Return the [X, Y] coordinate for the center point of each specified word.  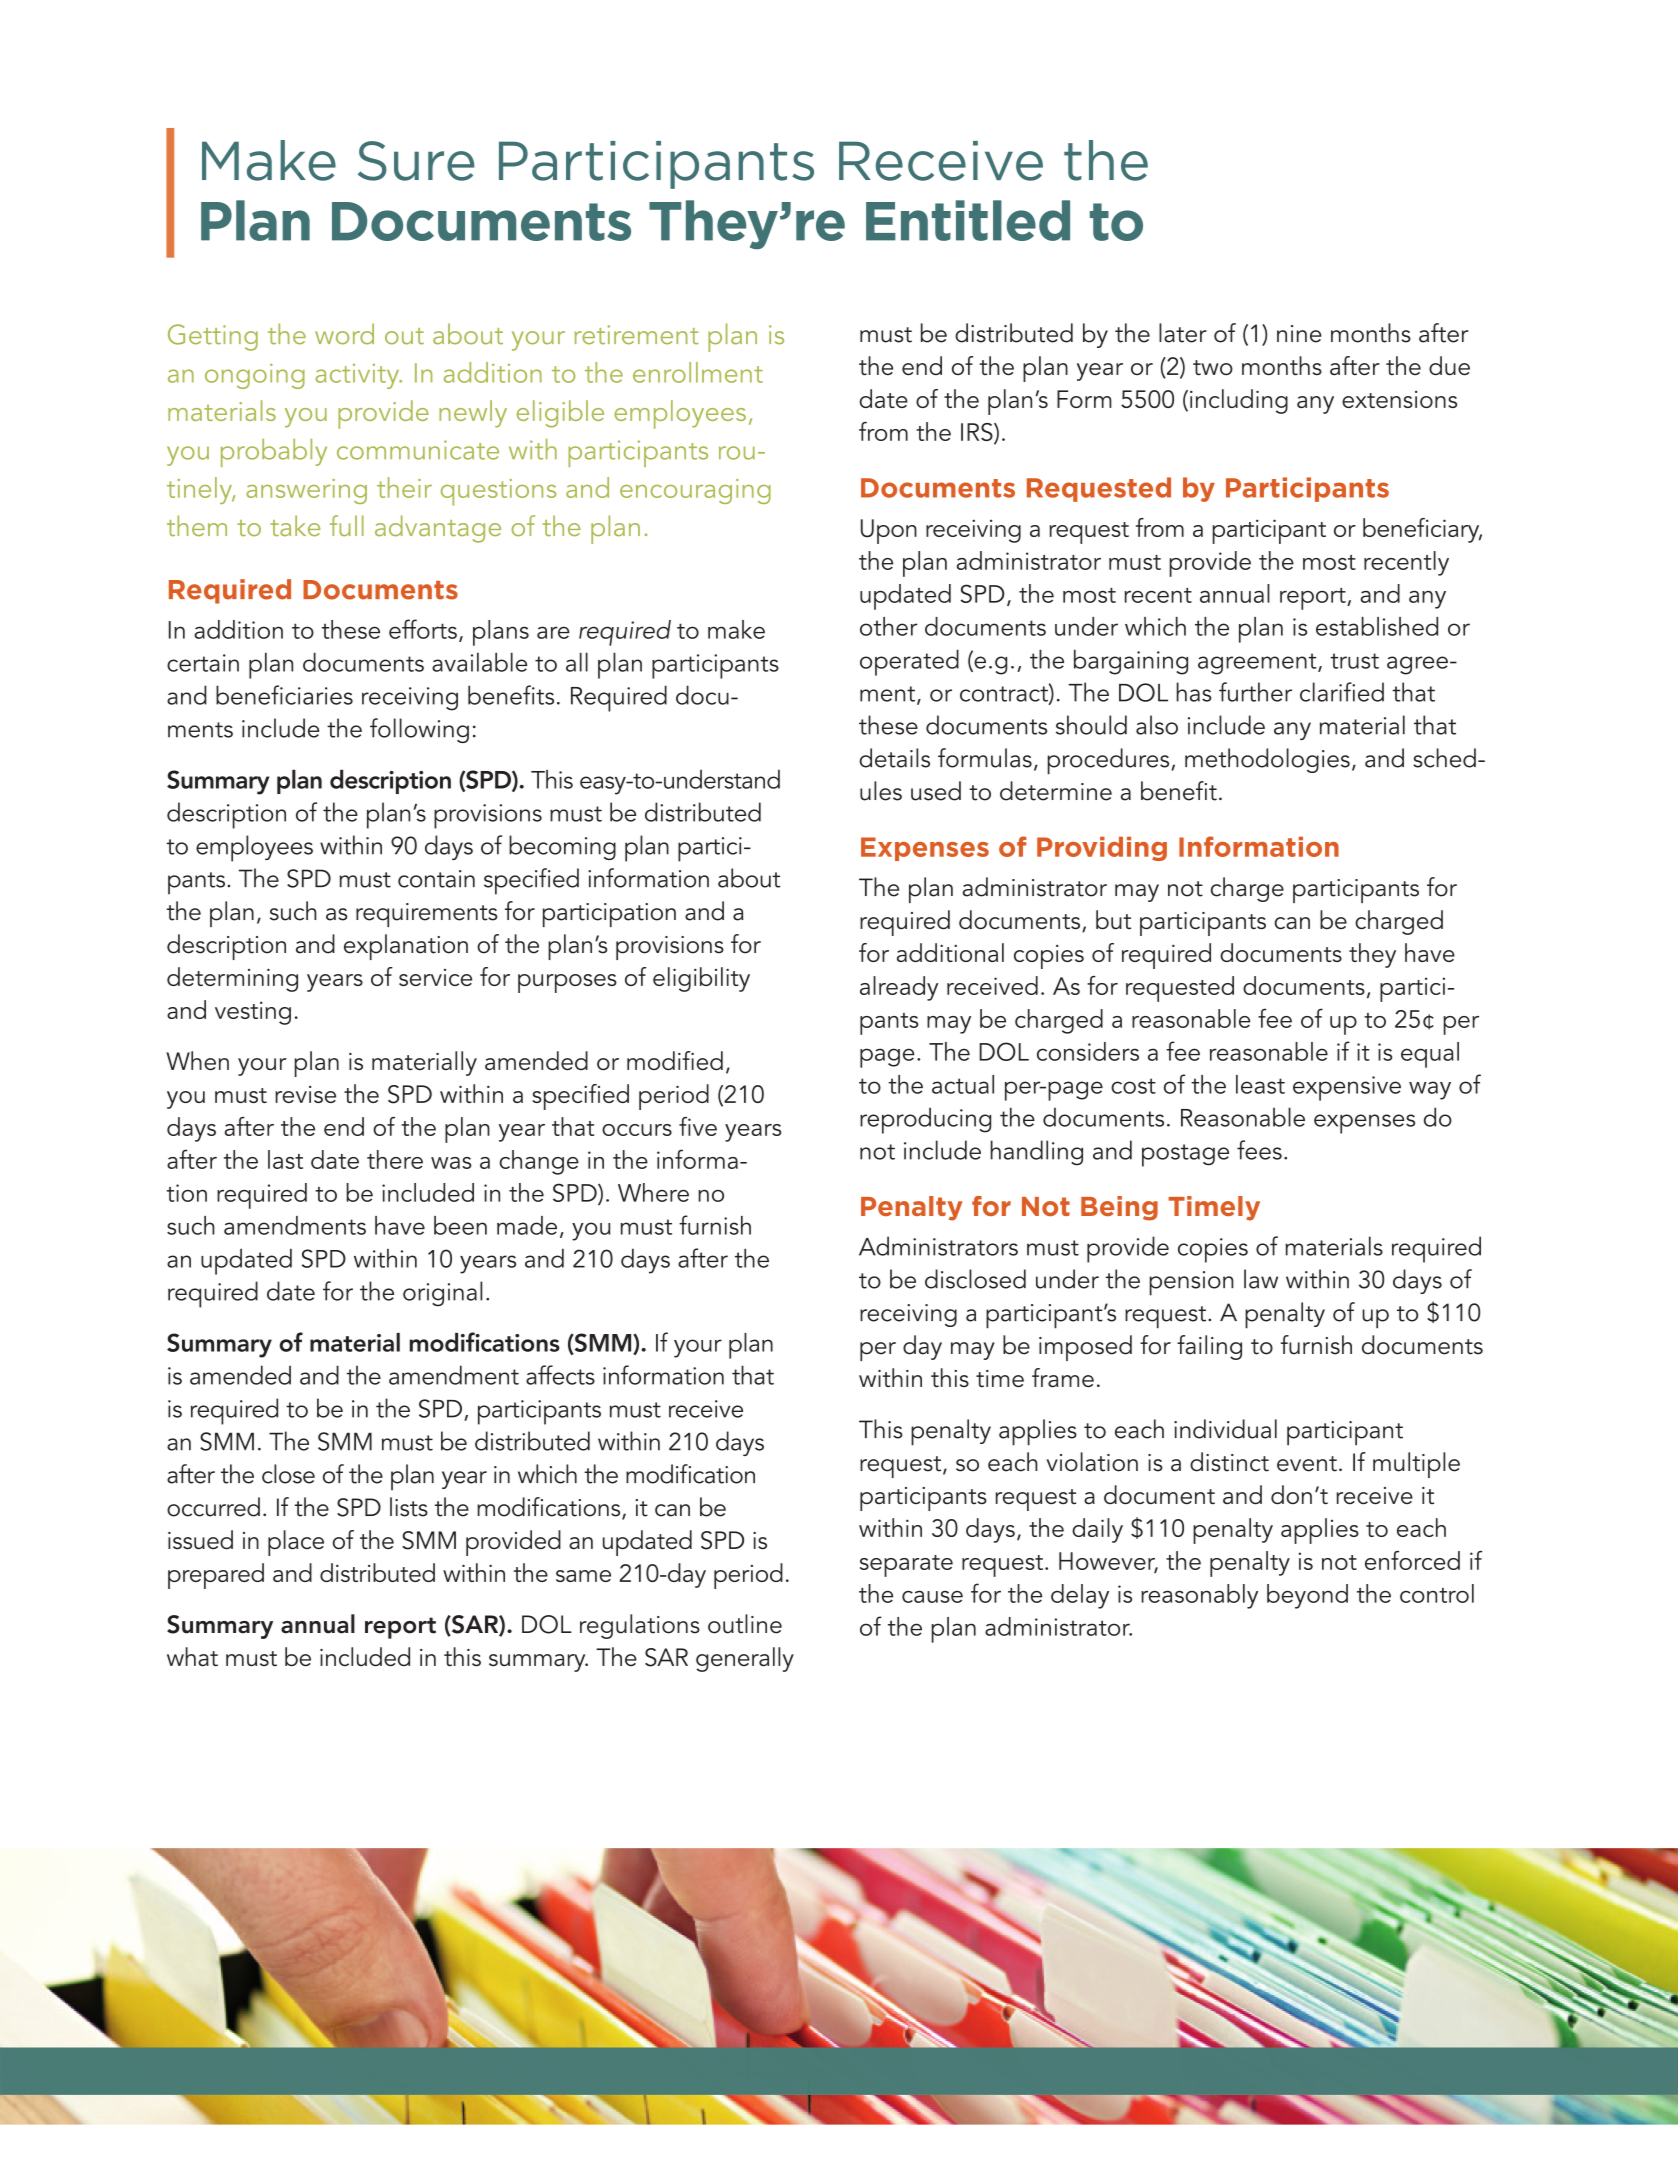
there [395, 1159]
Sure [416, 161]
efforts [423, 629]
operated [909, 662]
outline [745, 1624]
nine [1299, 334]
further [1255, 692]
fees [1259, 1150]
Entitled [968, 220]
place [296, 1543]
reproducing [925, 1120]
